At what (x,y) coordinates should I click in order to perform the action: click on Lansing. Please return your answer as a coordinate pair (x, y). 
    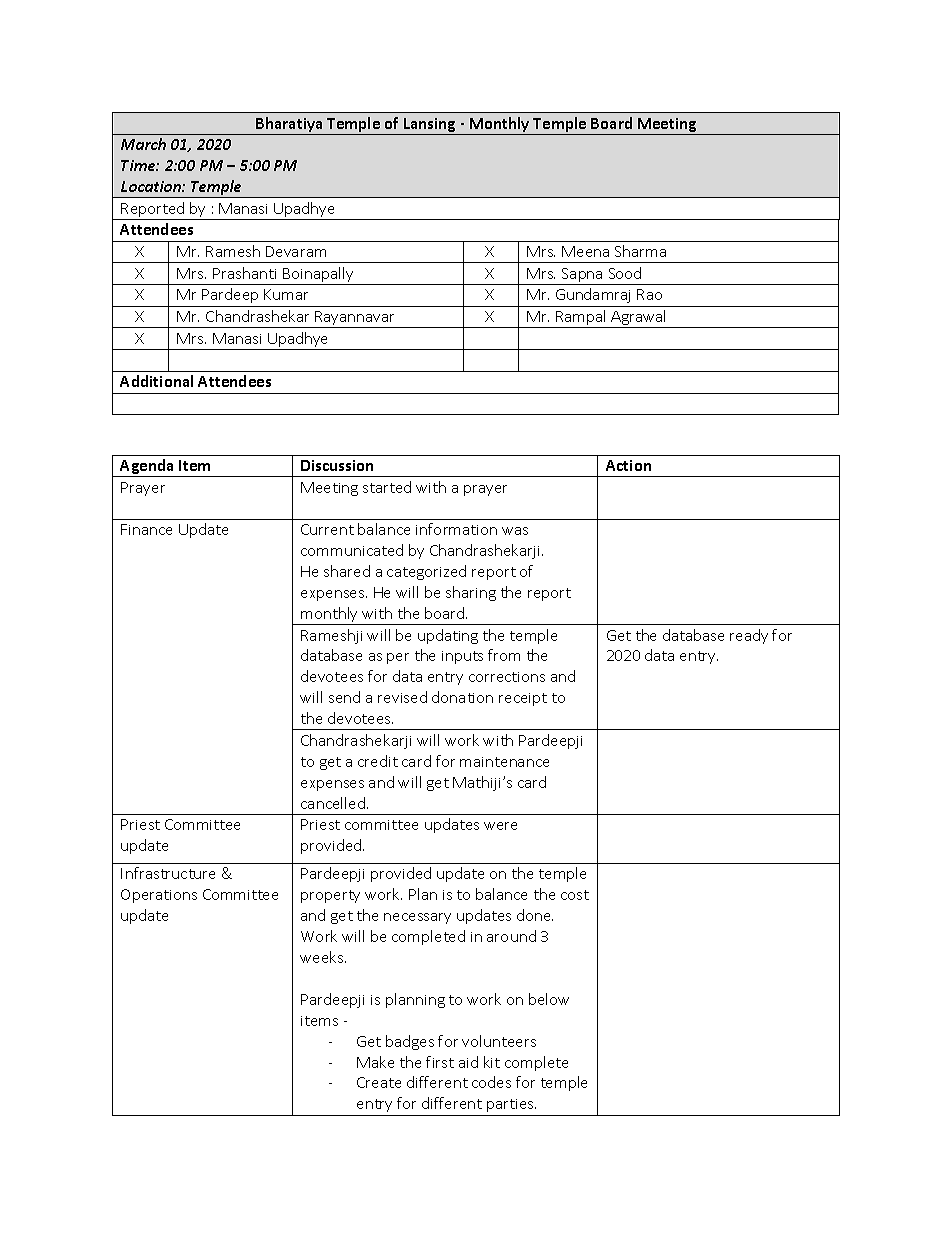
    Looking at the image, I should click on (430, 126).
